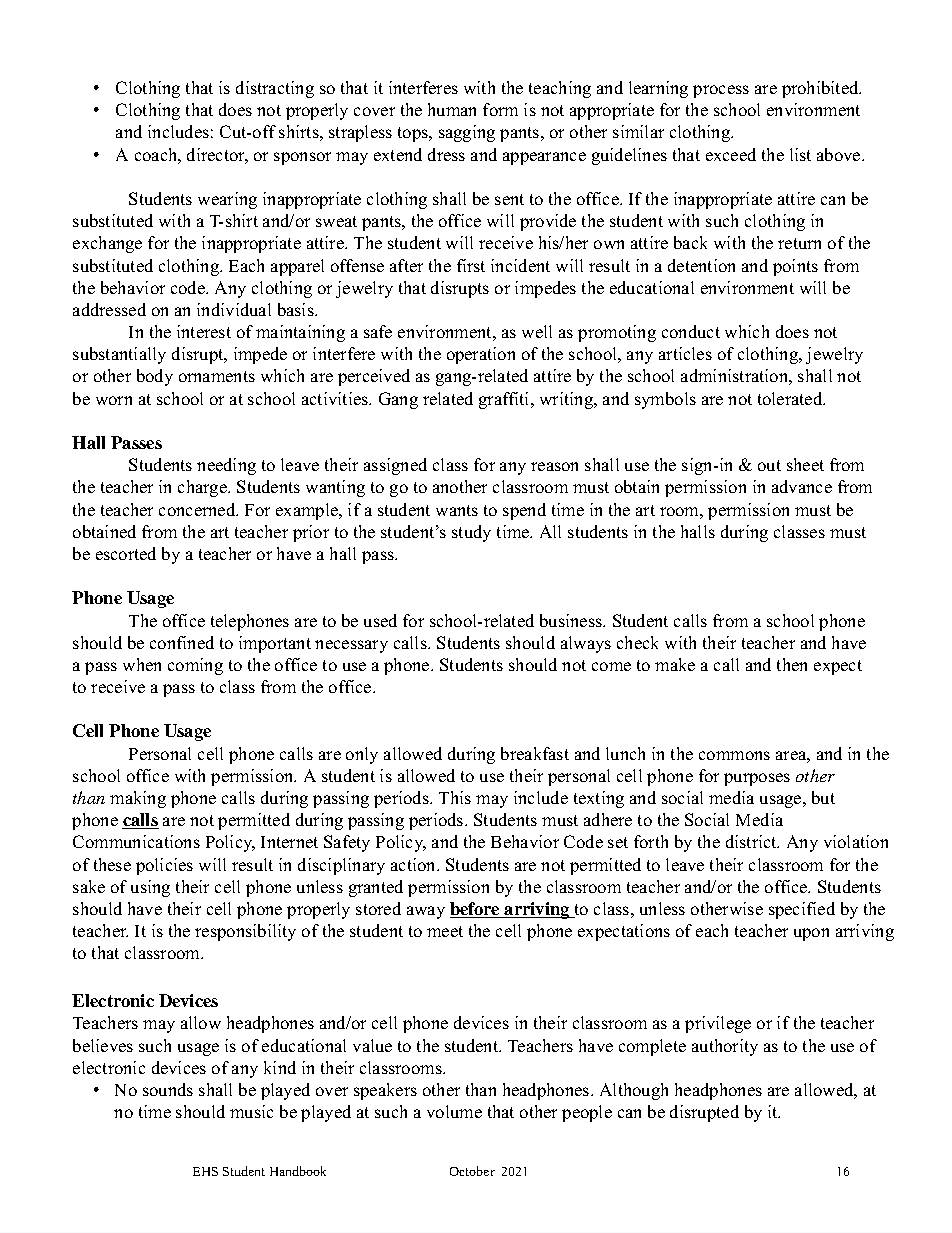 This screenshot has width=952, height=1233. What do you see at coordinates (467, 133) in the screenshot?
I see `sagging` at bounding box center [467, 133].
